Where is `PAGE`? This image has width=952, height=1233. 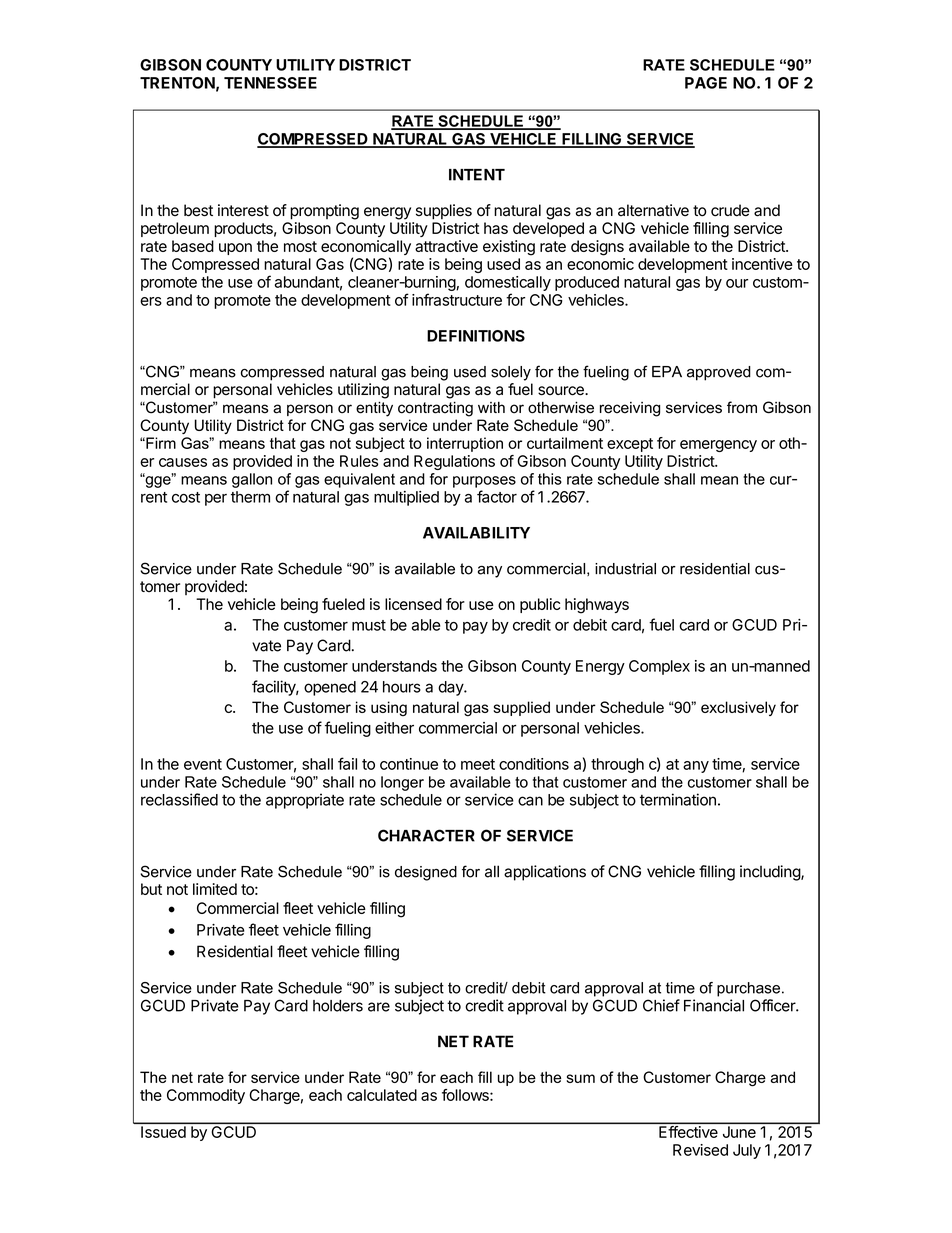 PAGE is located at coordinates (706, 83).
